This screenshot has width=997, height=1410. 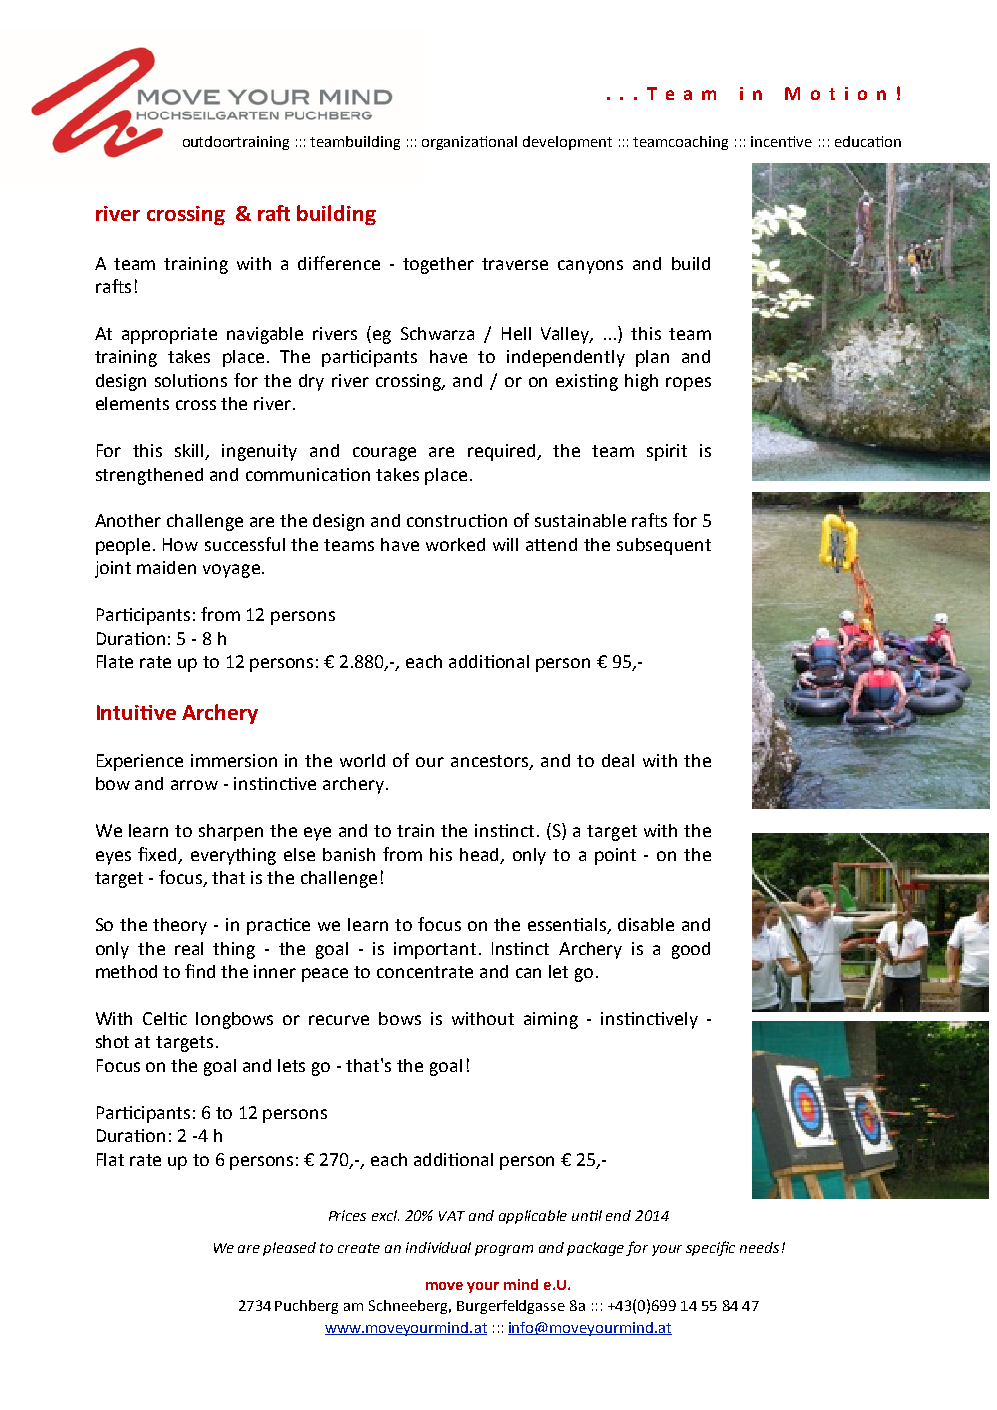 What do you see at coordinates (515, 264) in the screenshot?
I see `traverse` at bounding box center [515, 264].
